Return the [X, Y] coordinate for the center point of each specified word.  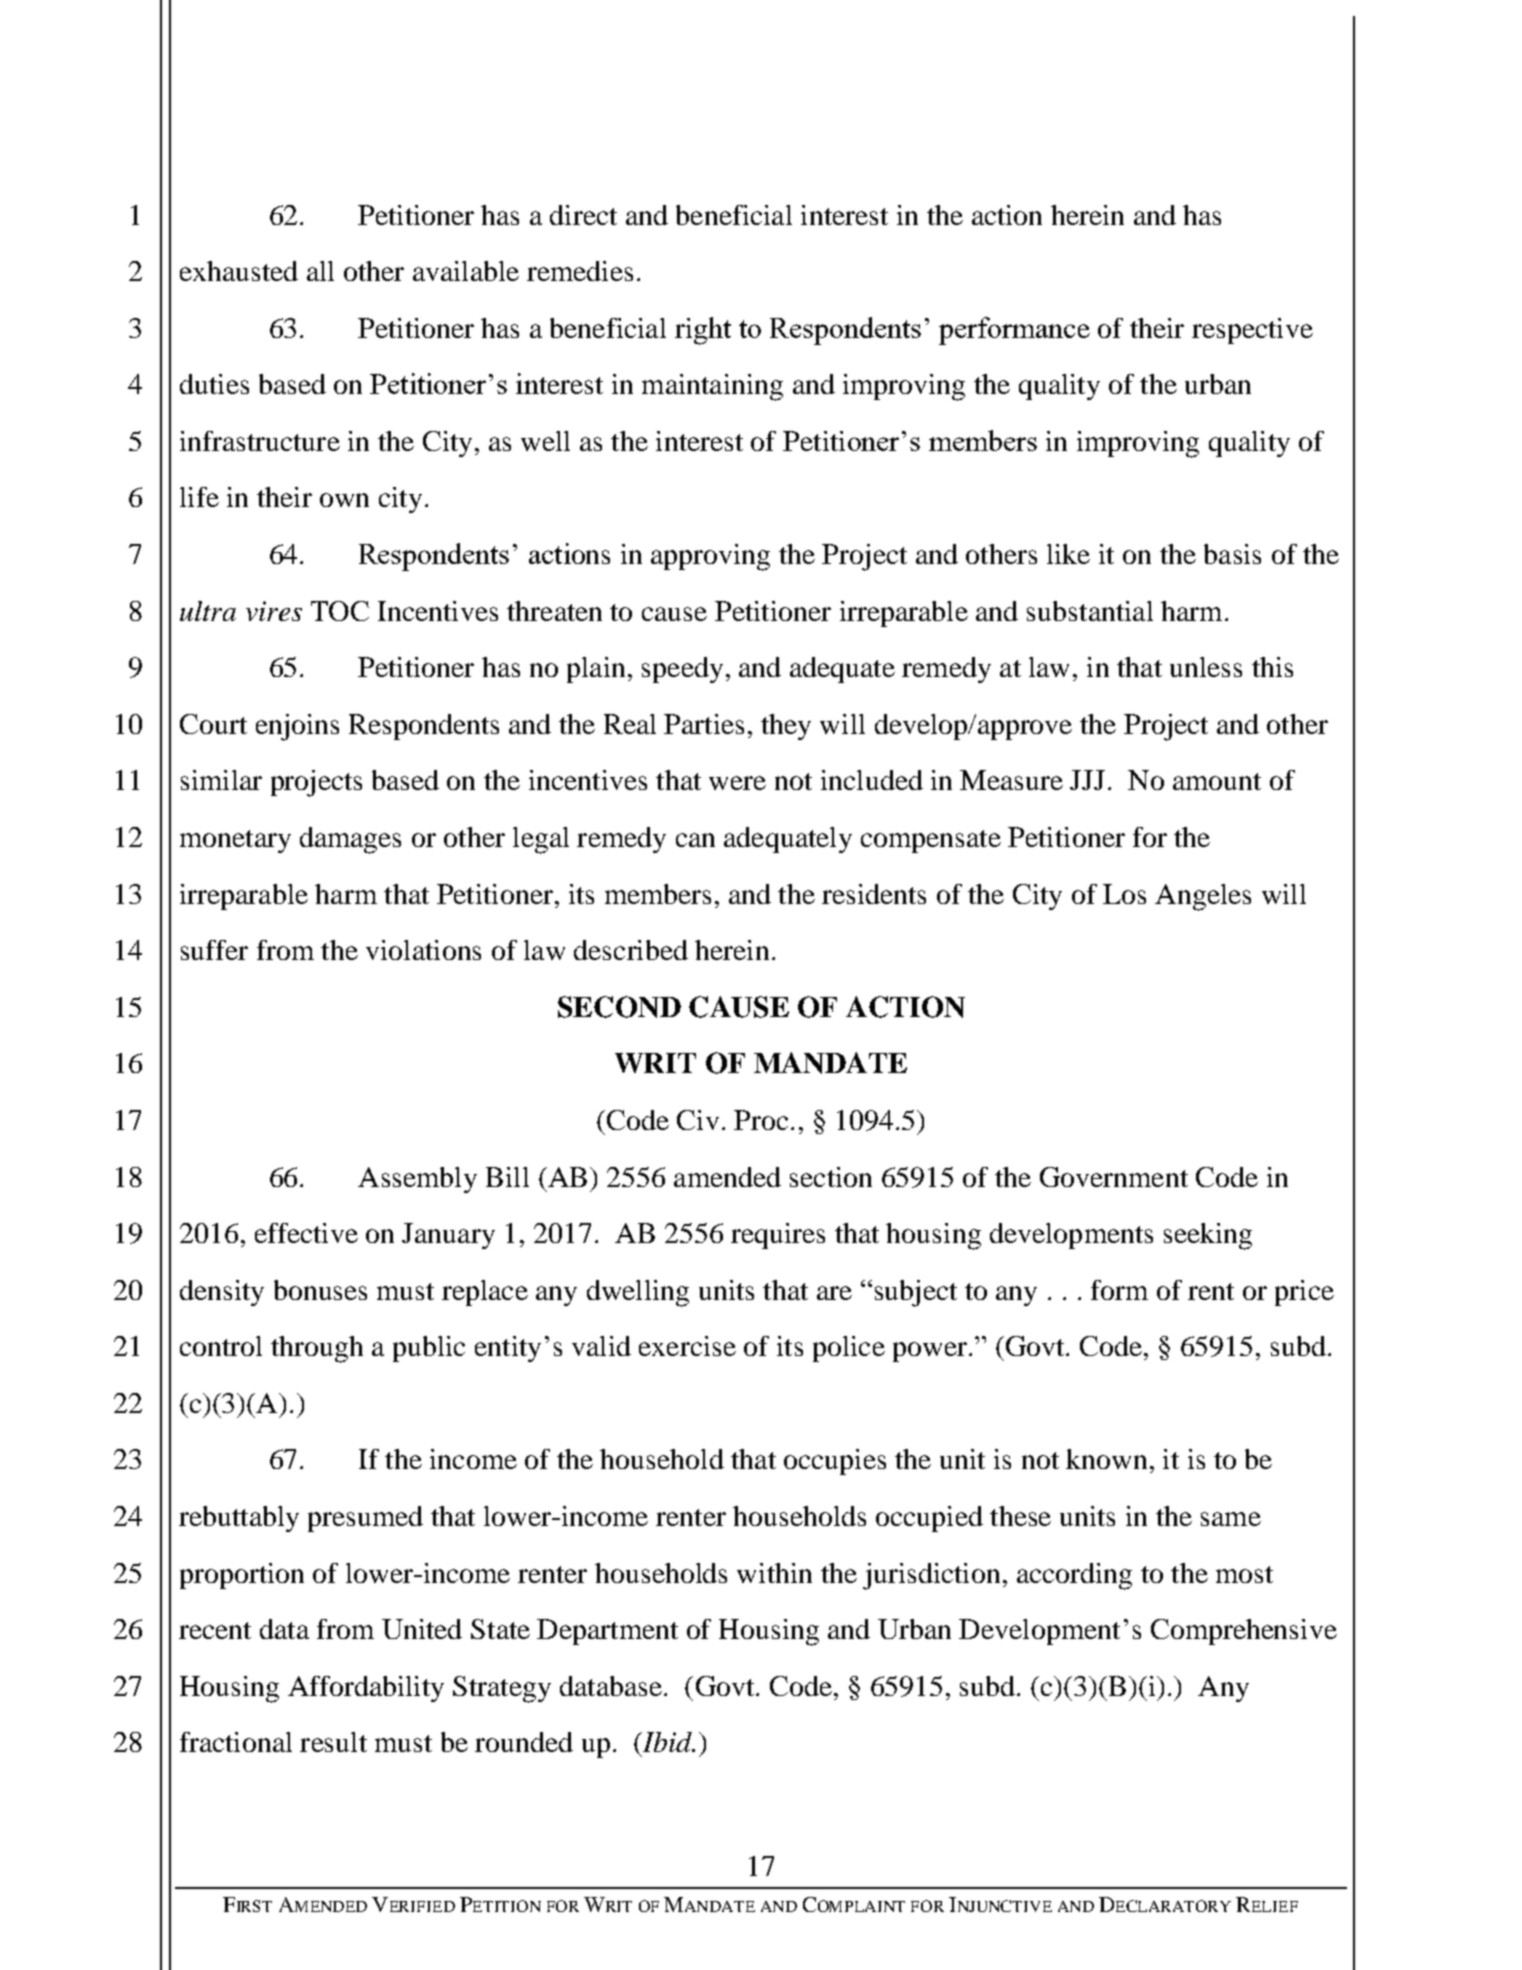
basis [1232, 554]
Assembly [417, 1180]
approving [710, 557]
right [703, 331]
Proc [761, 1120]
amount [1217, 781]
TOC [340, 611]
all [320, 271]
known [1106, 1459]
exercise [687, 1346]
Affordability [366, 1689]
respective [1252, 331]
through [317, 1349]
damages [350, 840]
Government [1114, 1177]
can [695, 840]
